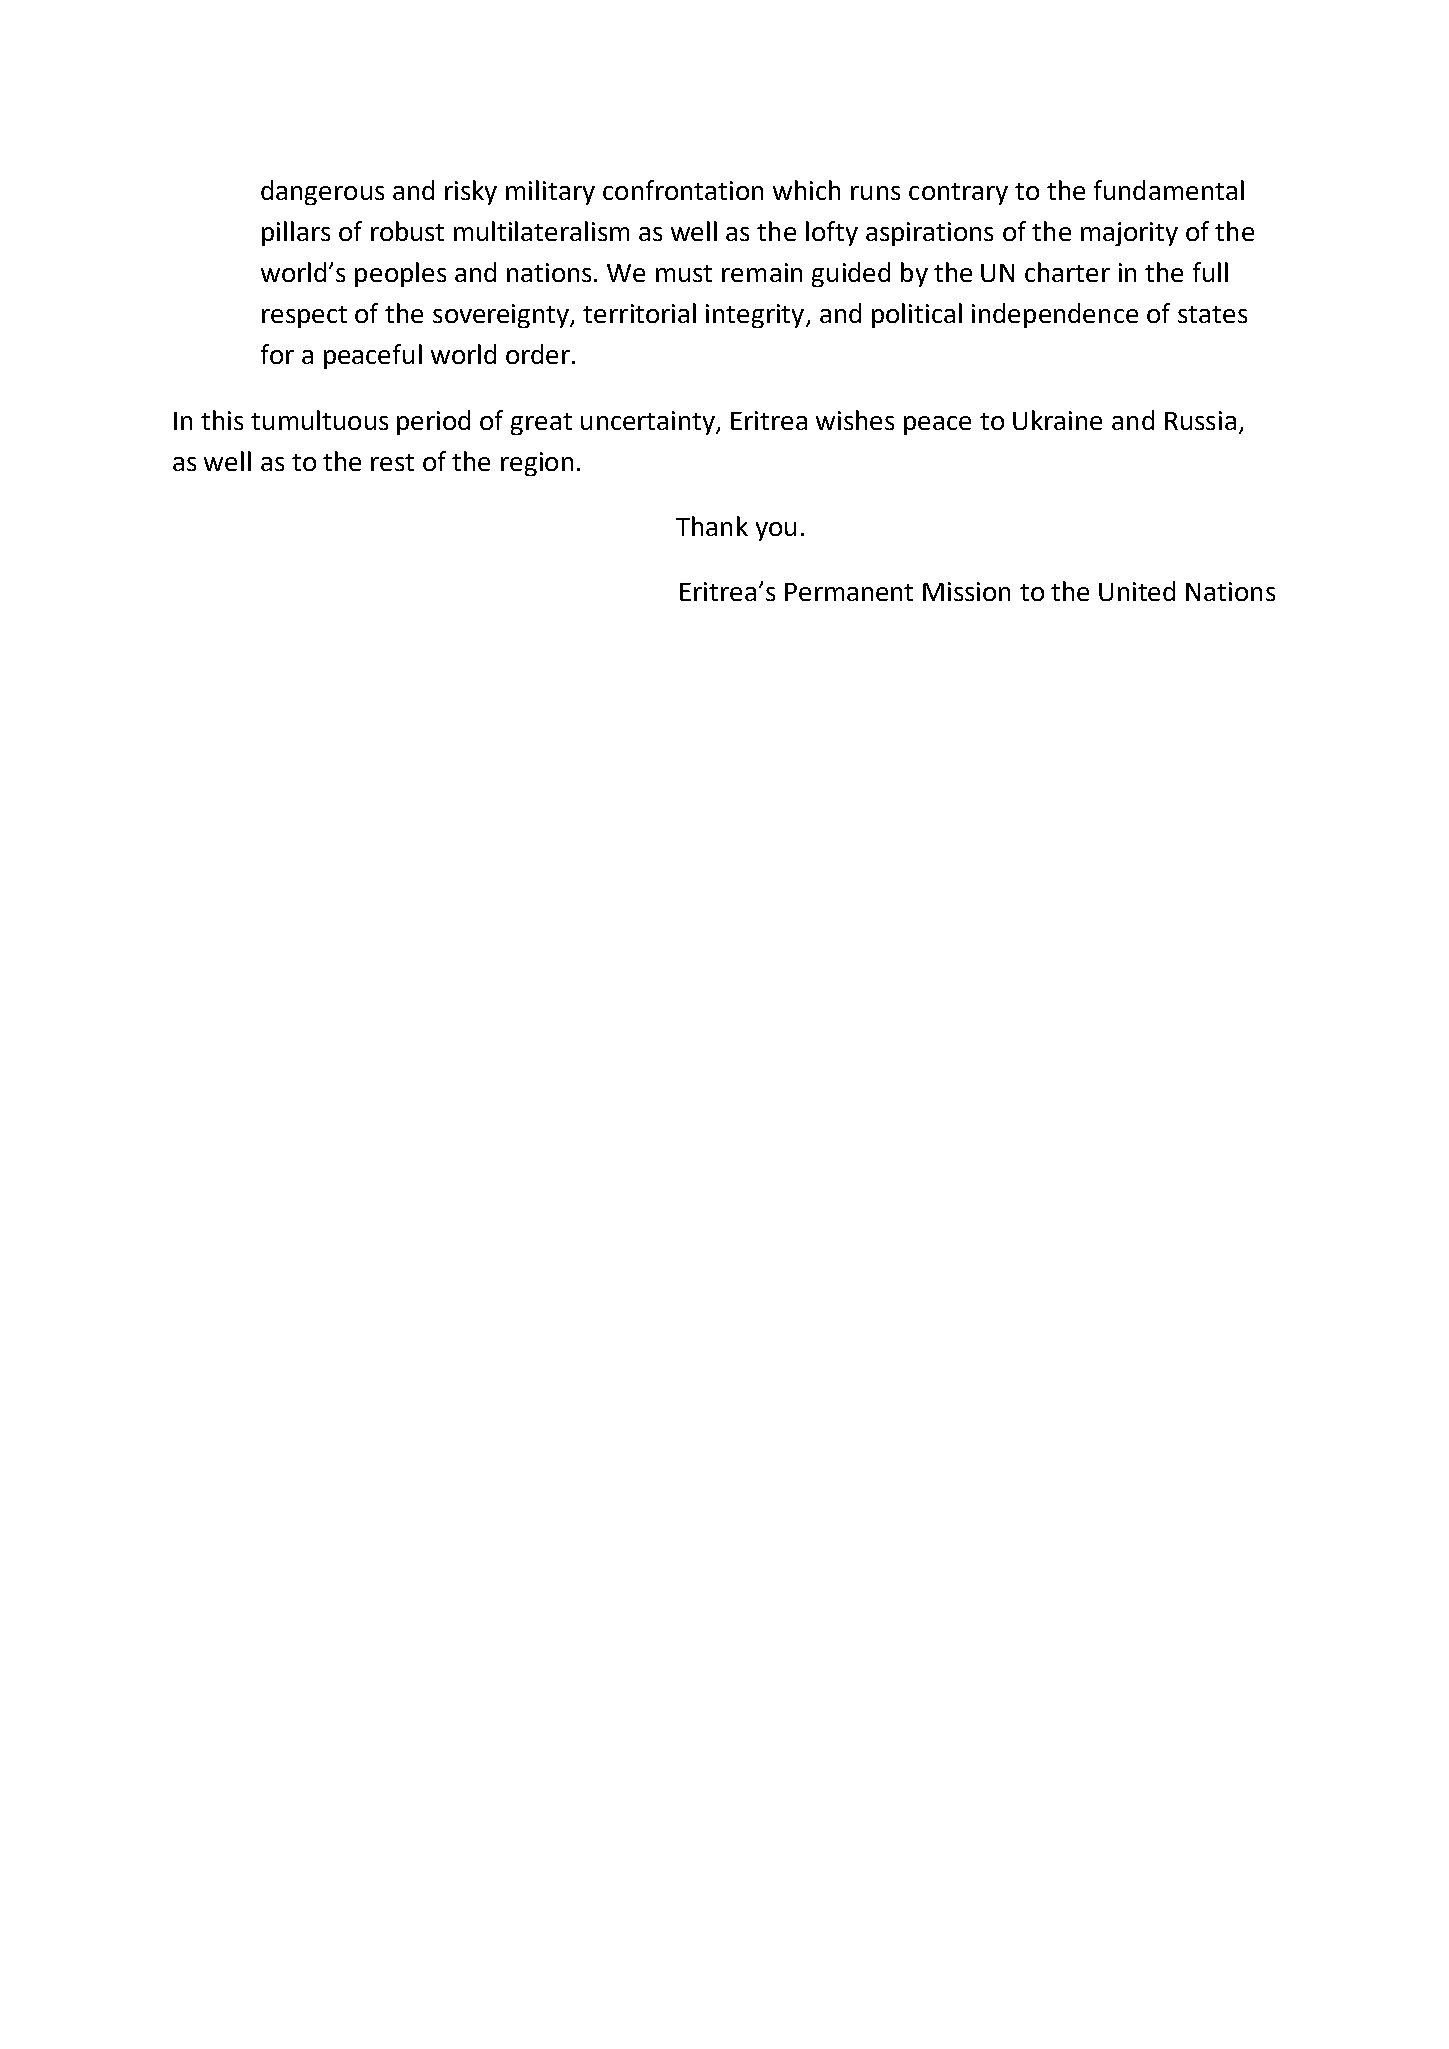  I want to click on tumultuous, so click(319, 420).
